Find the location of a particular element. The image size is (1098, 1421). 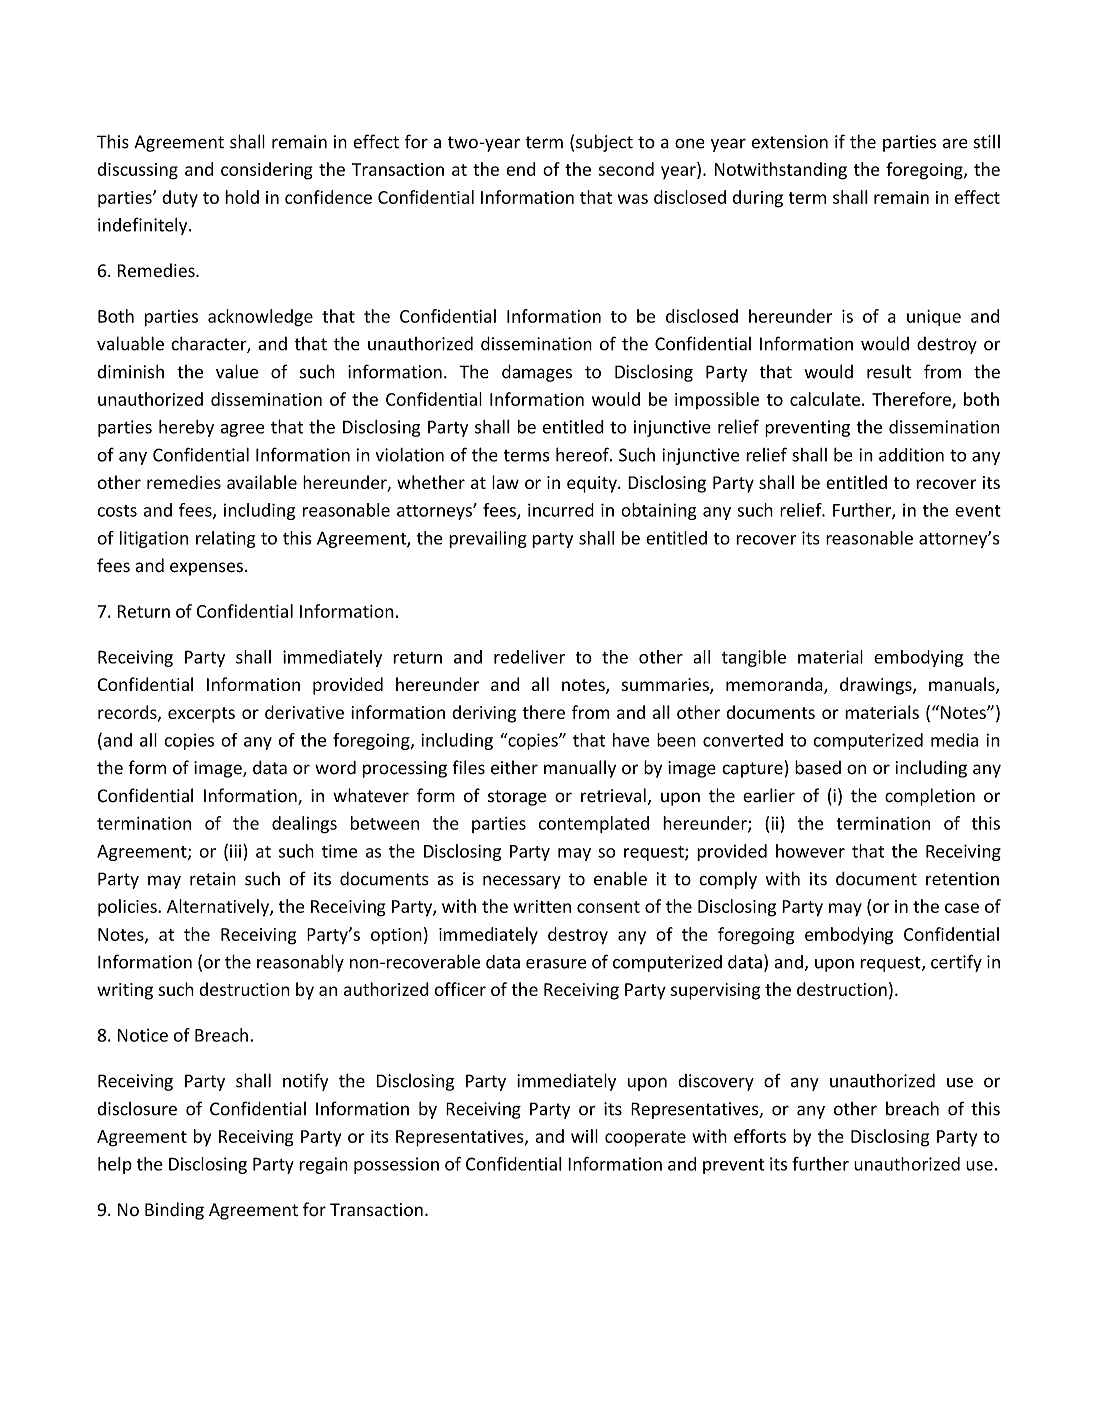

excerpts is located at coordinates (201, 715).
